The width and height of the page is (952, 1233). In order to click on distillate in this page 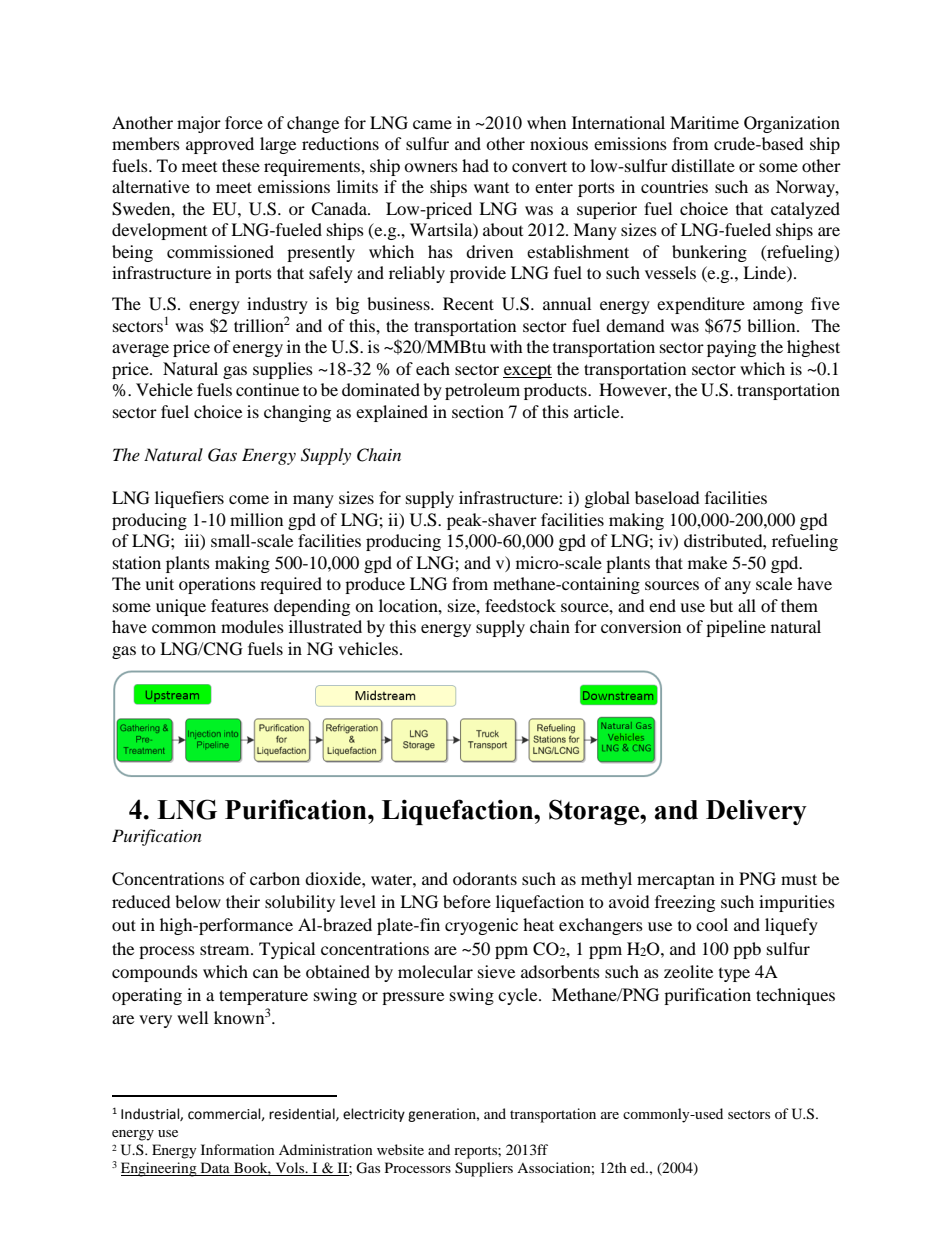, I will do `click(703, 165)`.
